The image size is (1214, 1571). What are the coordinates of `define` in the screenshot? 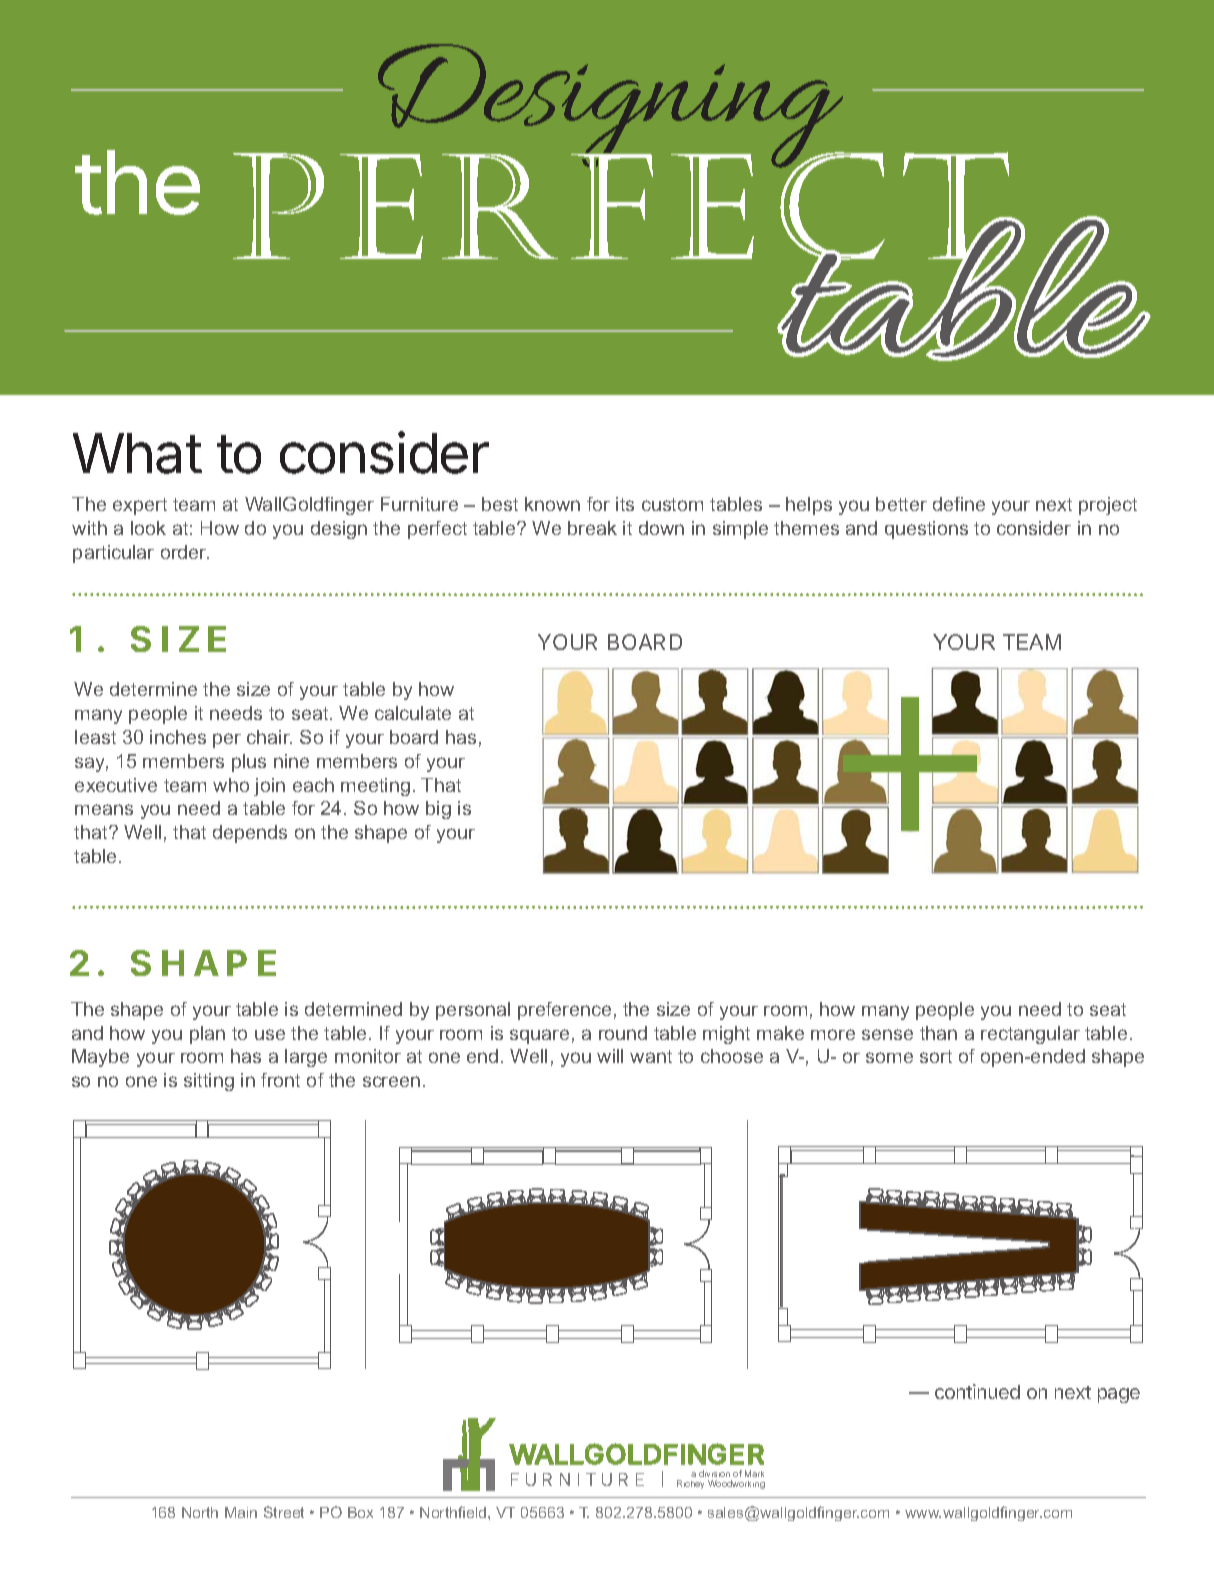 It's located at (959, 504).
